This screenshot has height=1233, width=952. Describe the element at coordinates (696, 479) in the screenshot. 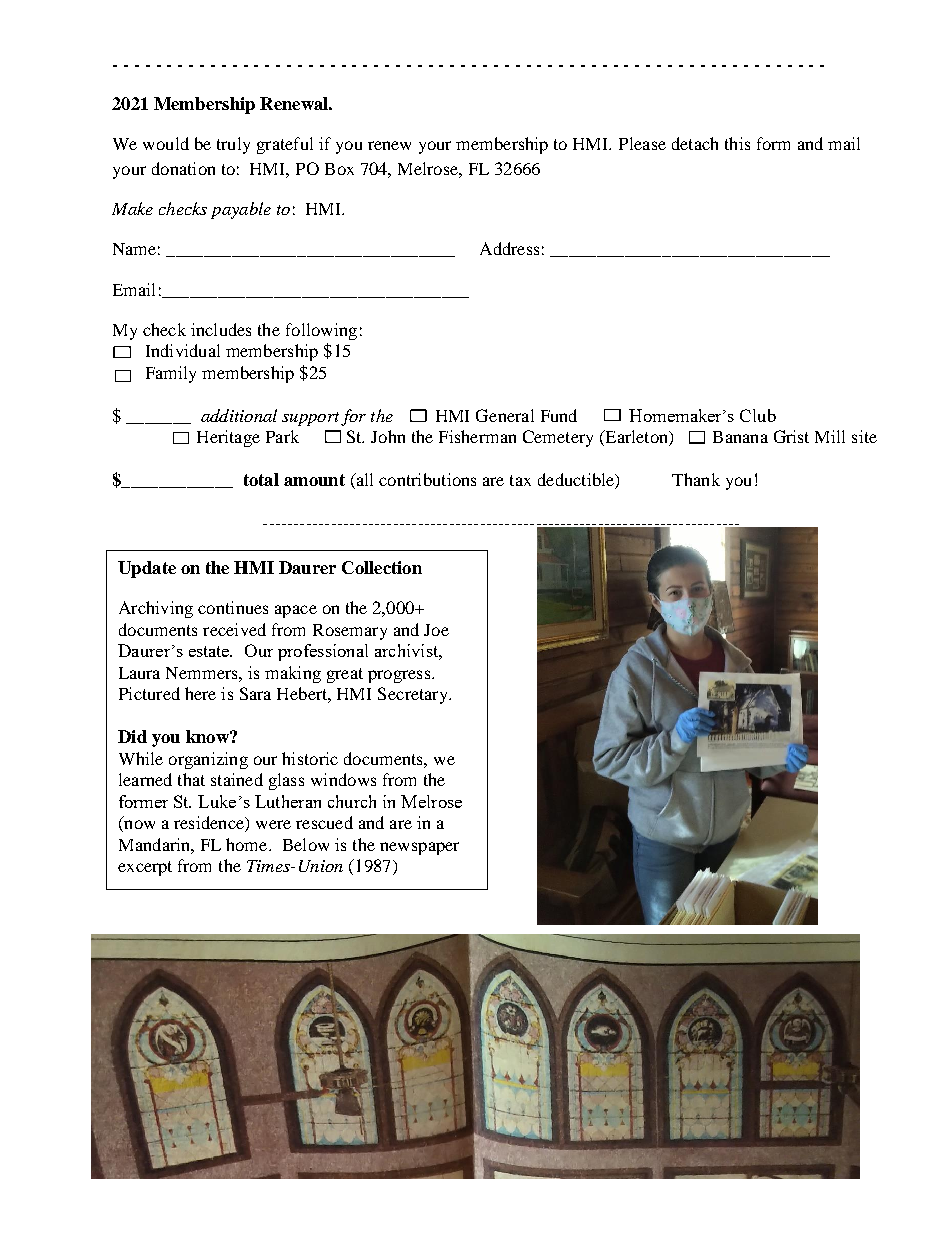

I see `Thank` at that location.
